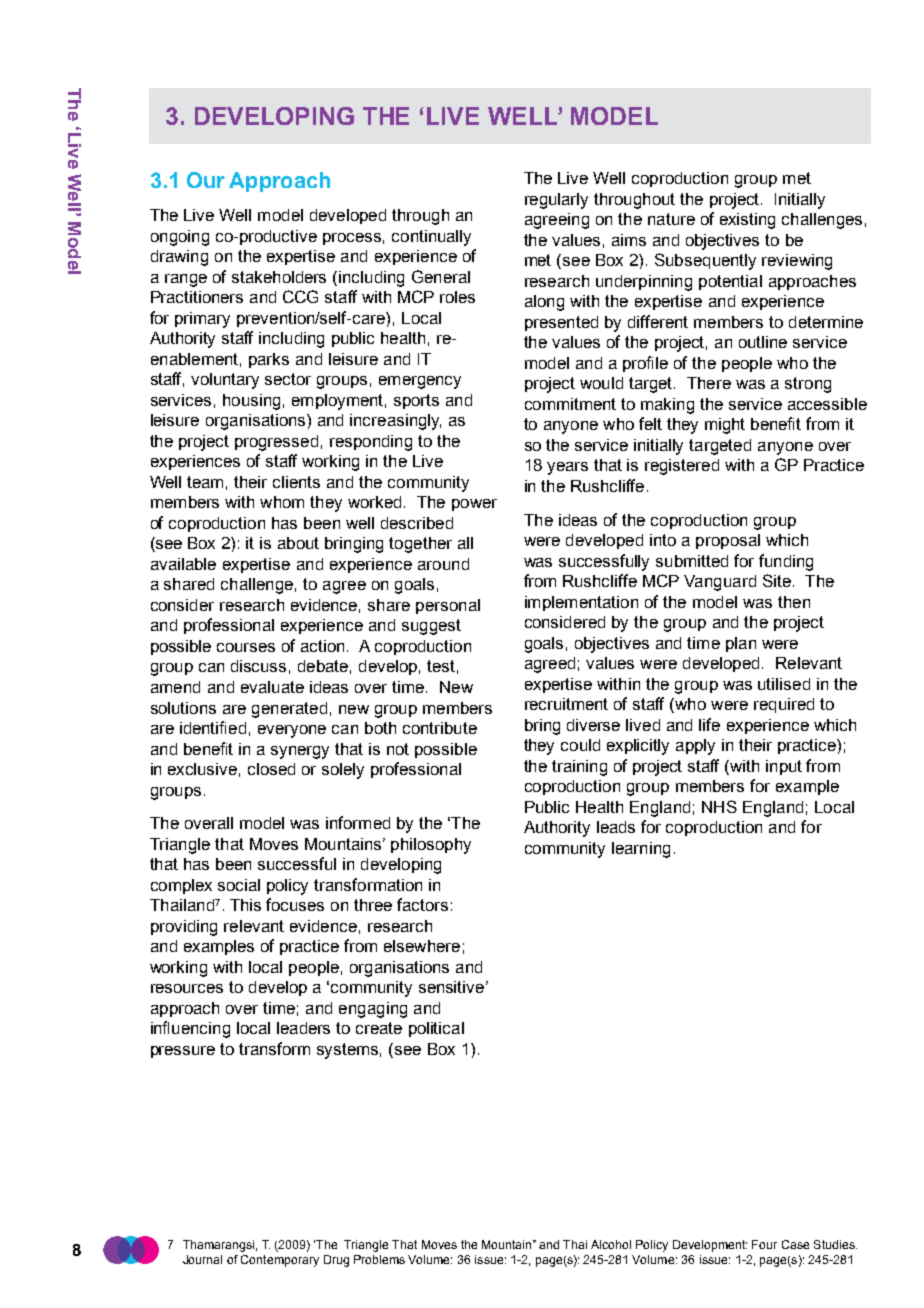 The height and width of the document is (1308, 924). What do you see at coordinates (292, 731) in the document?
I see `everyone` at bounding box center [292, 731].
